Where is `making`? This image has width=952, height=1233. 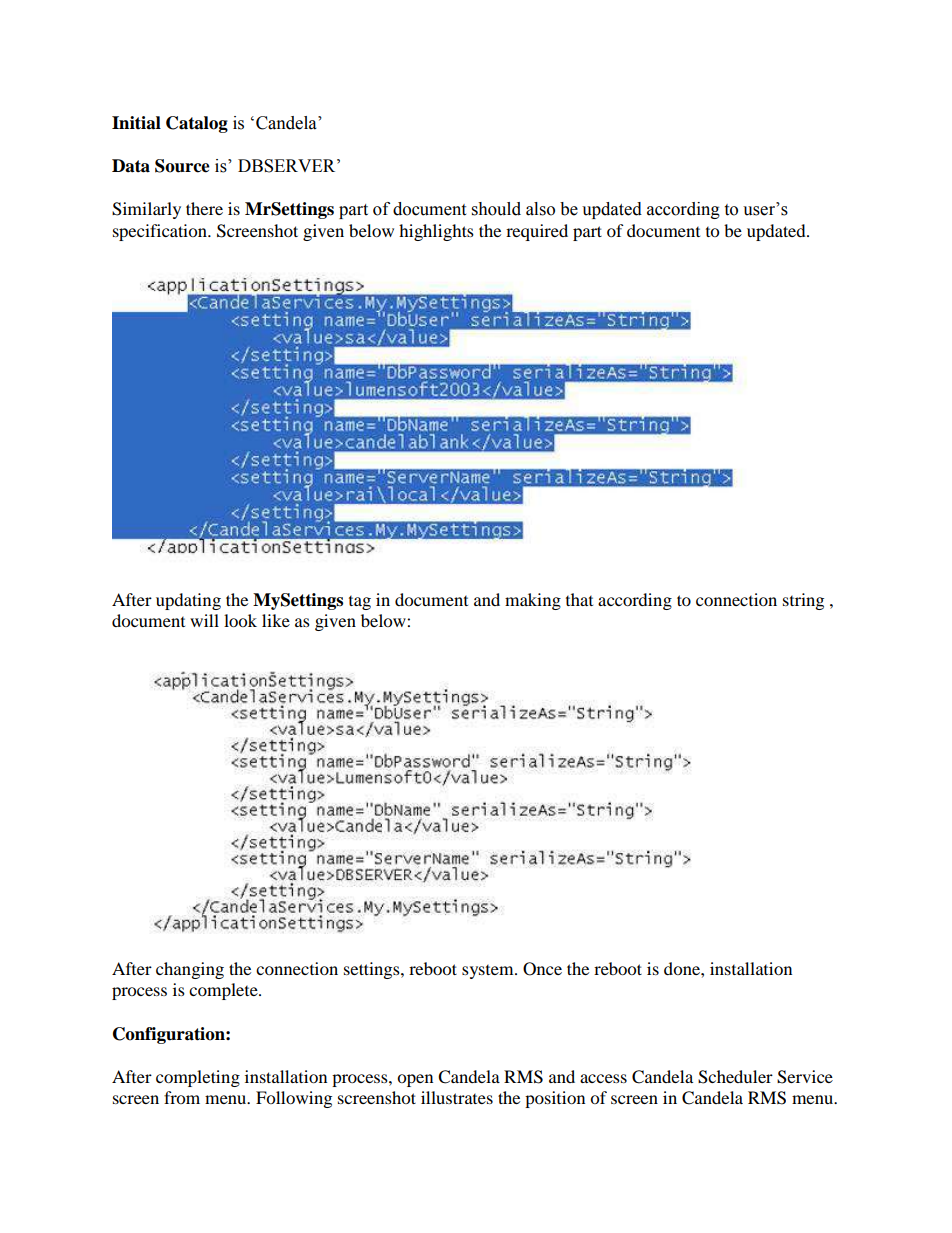 making is located at coordinates (533, 601).
